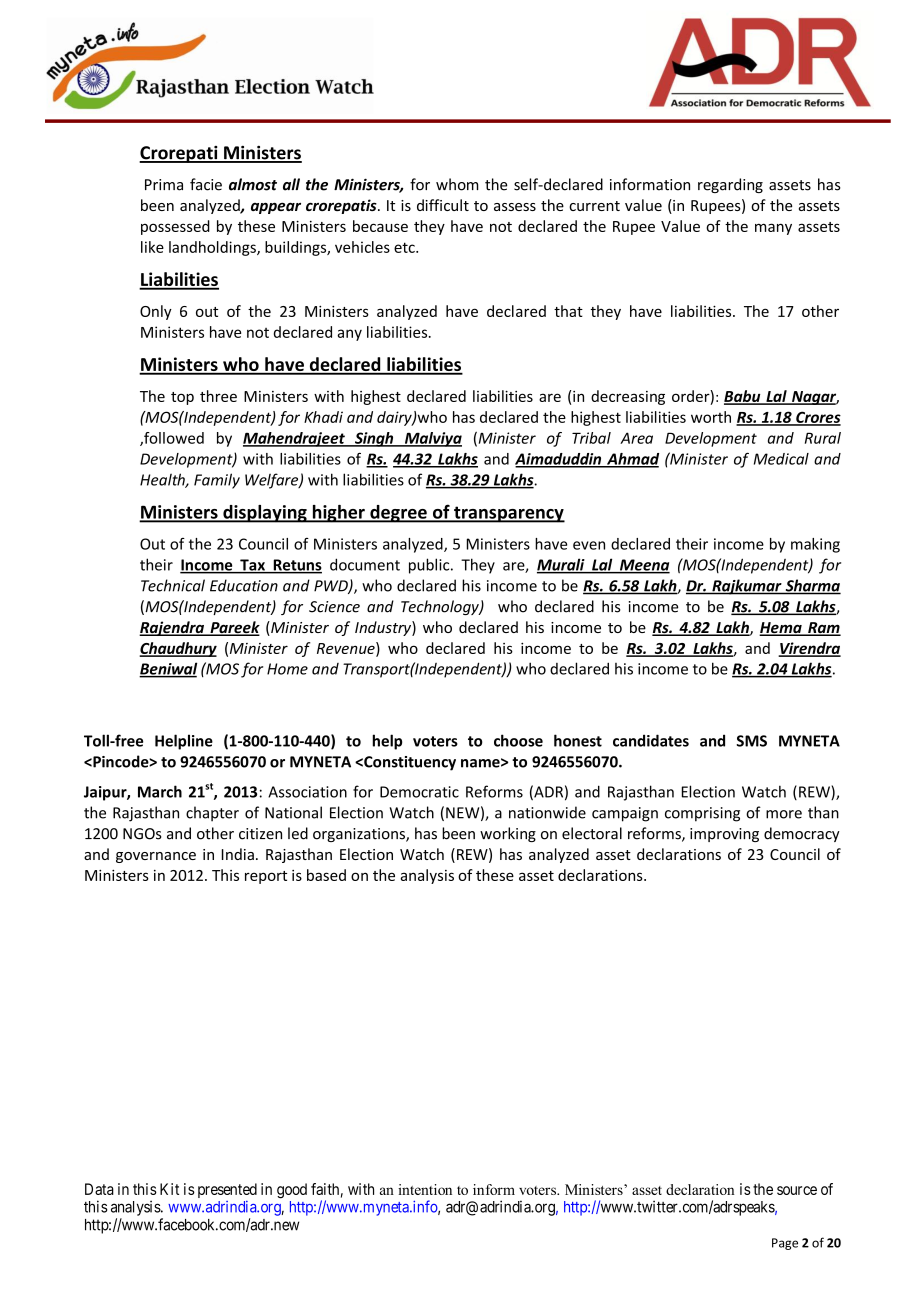  Describe the element at coordinates (169, 1189) in the screenshot. I see `Kit` at that location.
